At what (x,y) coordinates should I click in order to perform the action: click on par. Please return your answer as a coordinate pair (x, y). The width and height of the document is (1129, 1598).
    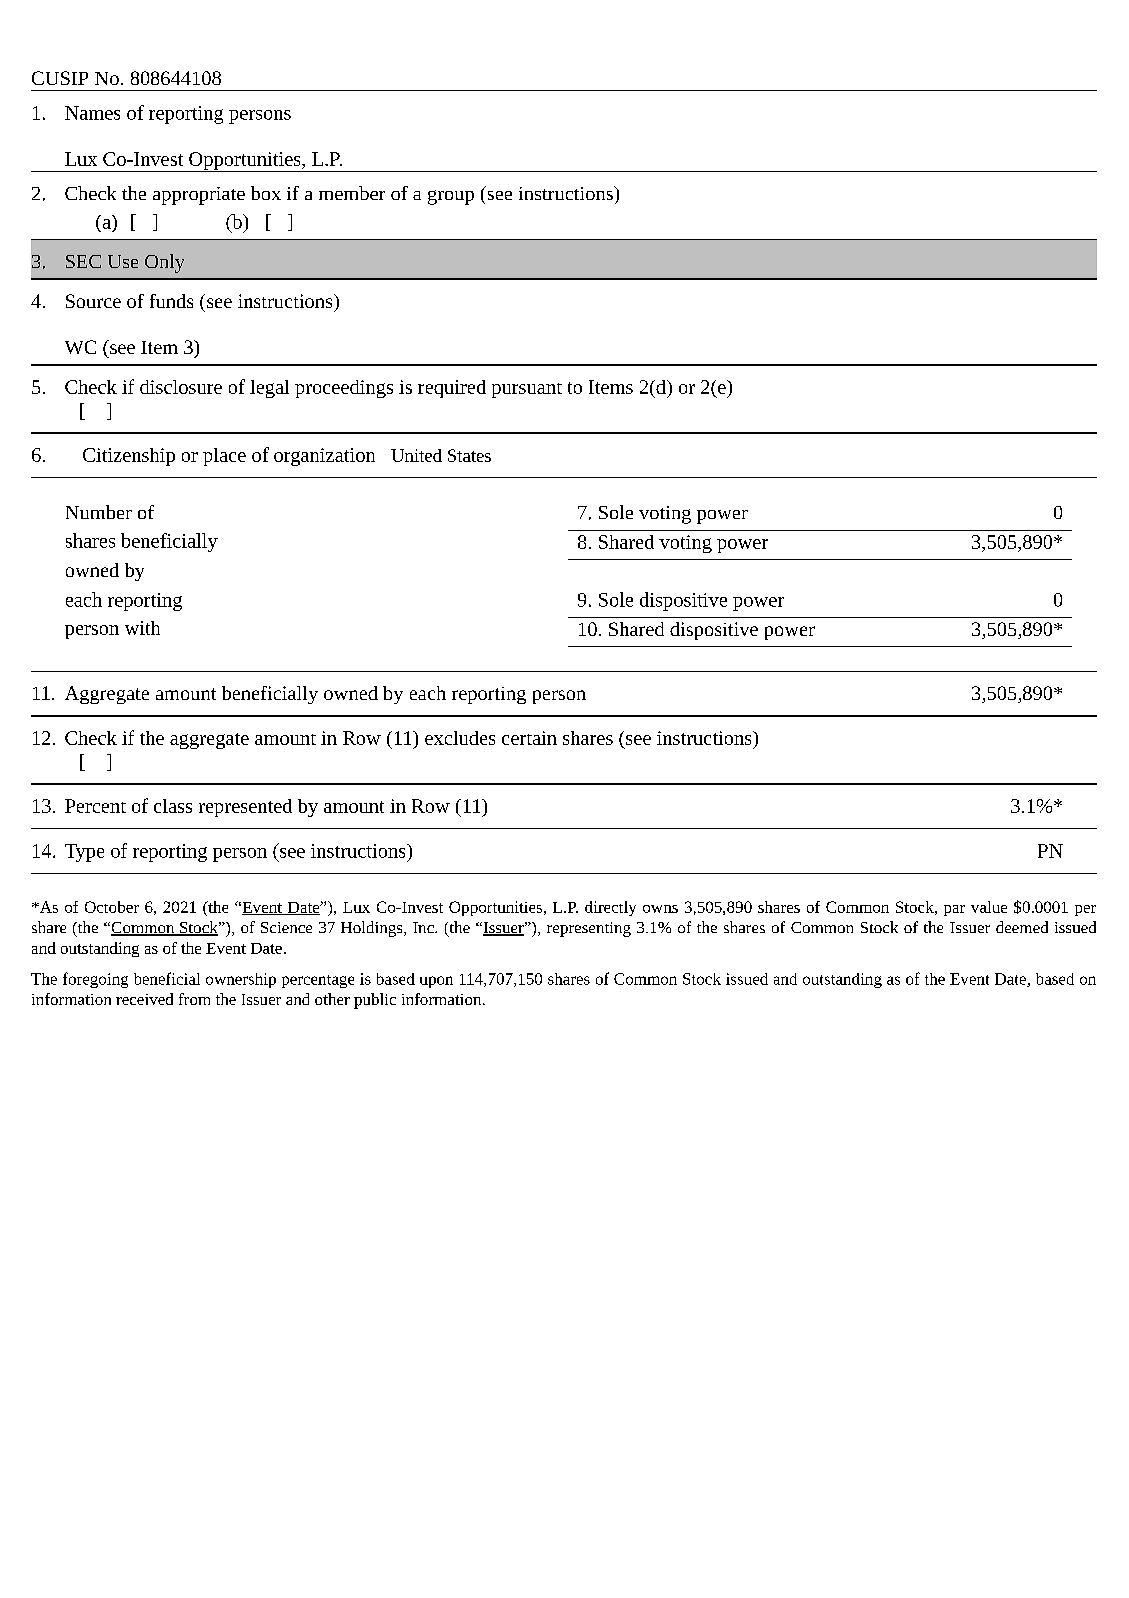
    Looking at the image, I should click on (954, 910).
